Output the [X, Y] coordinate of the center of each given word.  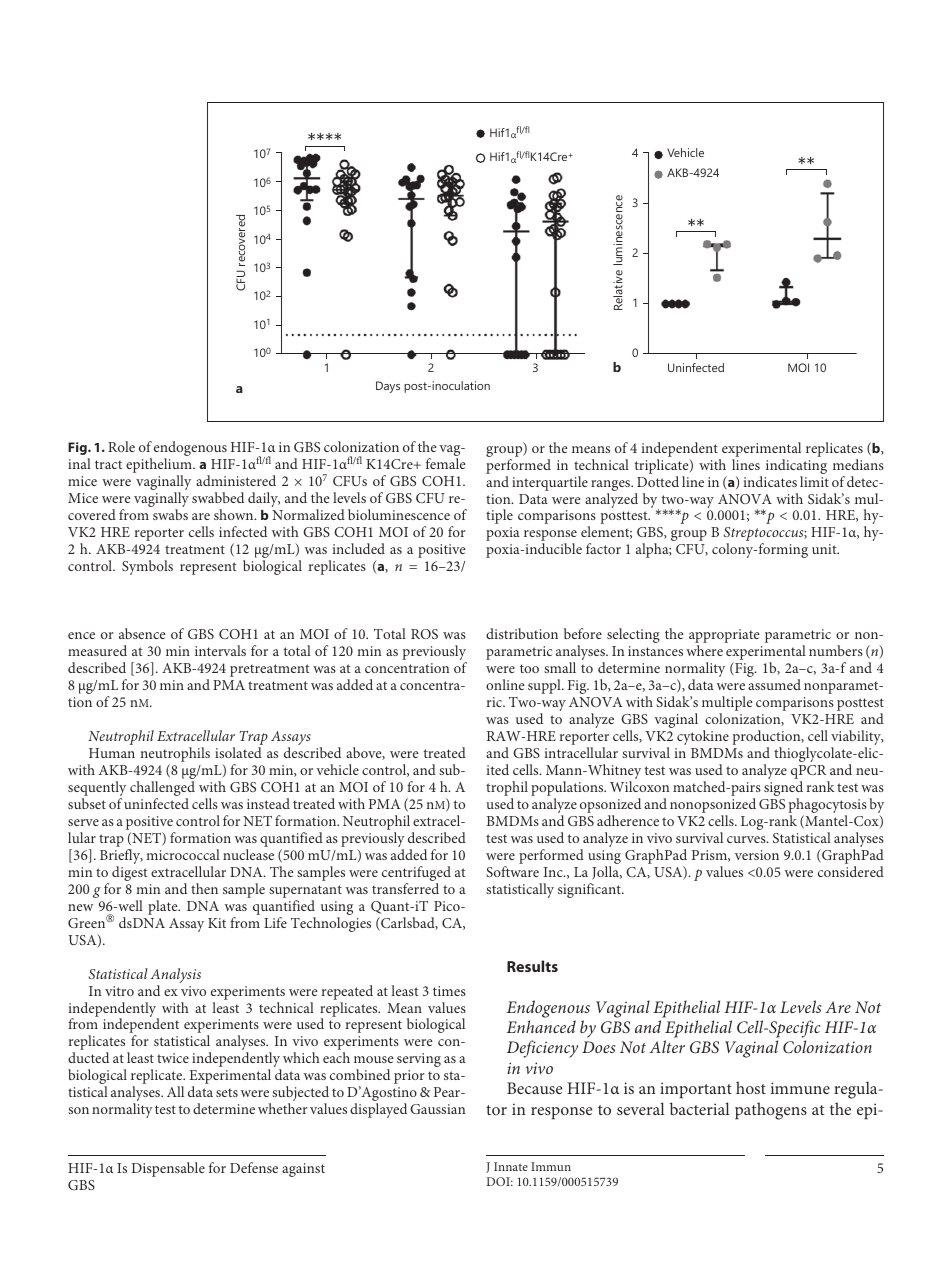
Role [121, 446]
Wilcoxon [639, 786]
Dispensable [168, 1169]
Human [112, 753]
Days [388, 387]
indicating [796, 466]
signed [783, 790]
